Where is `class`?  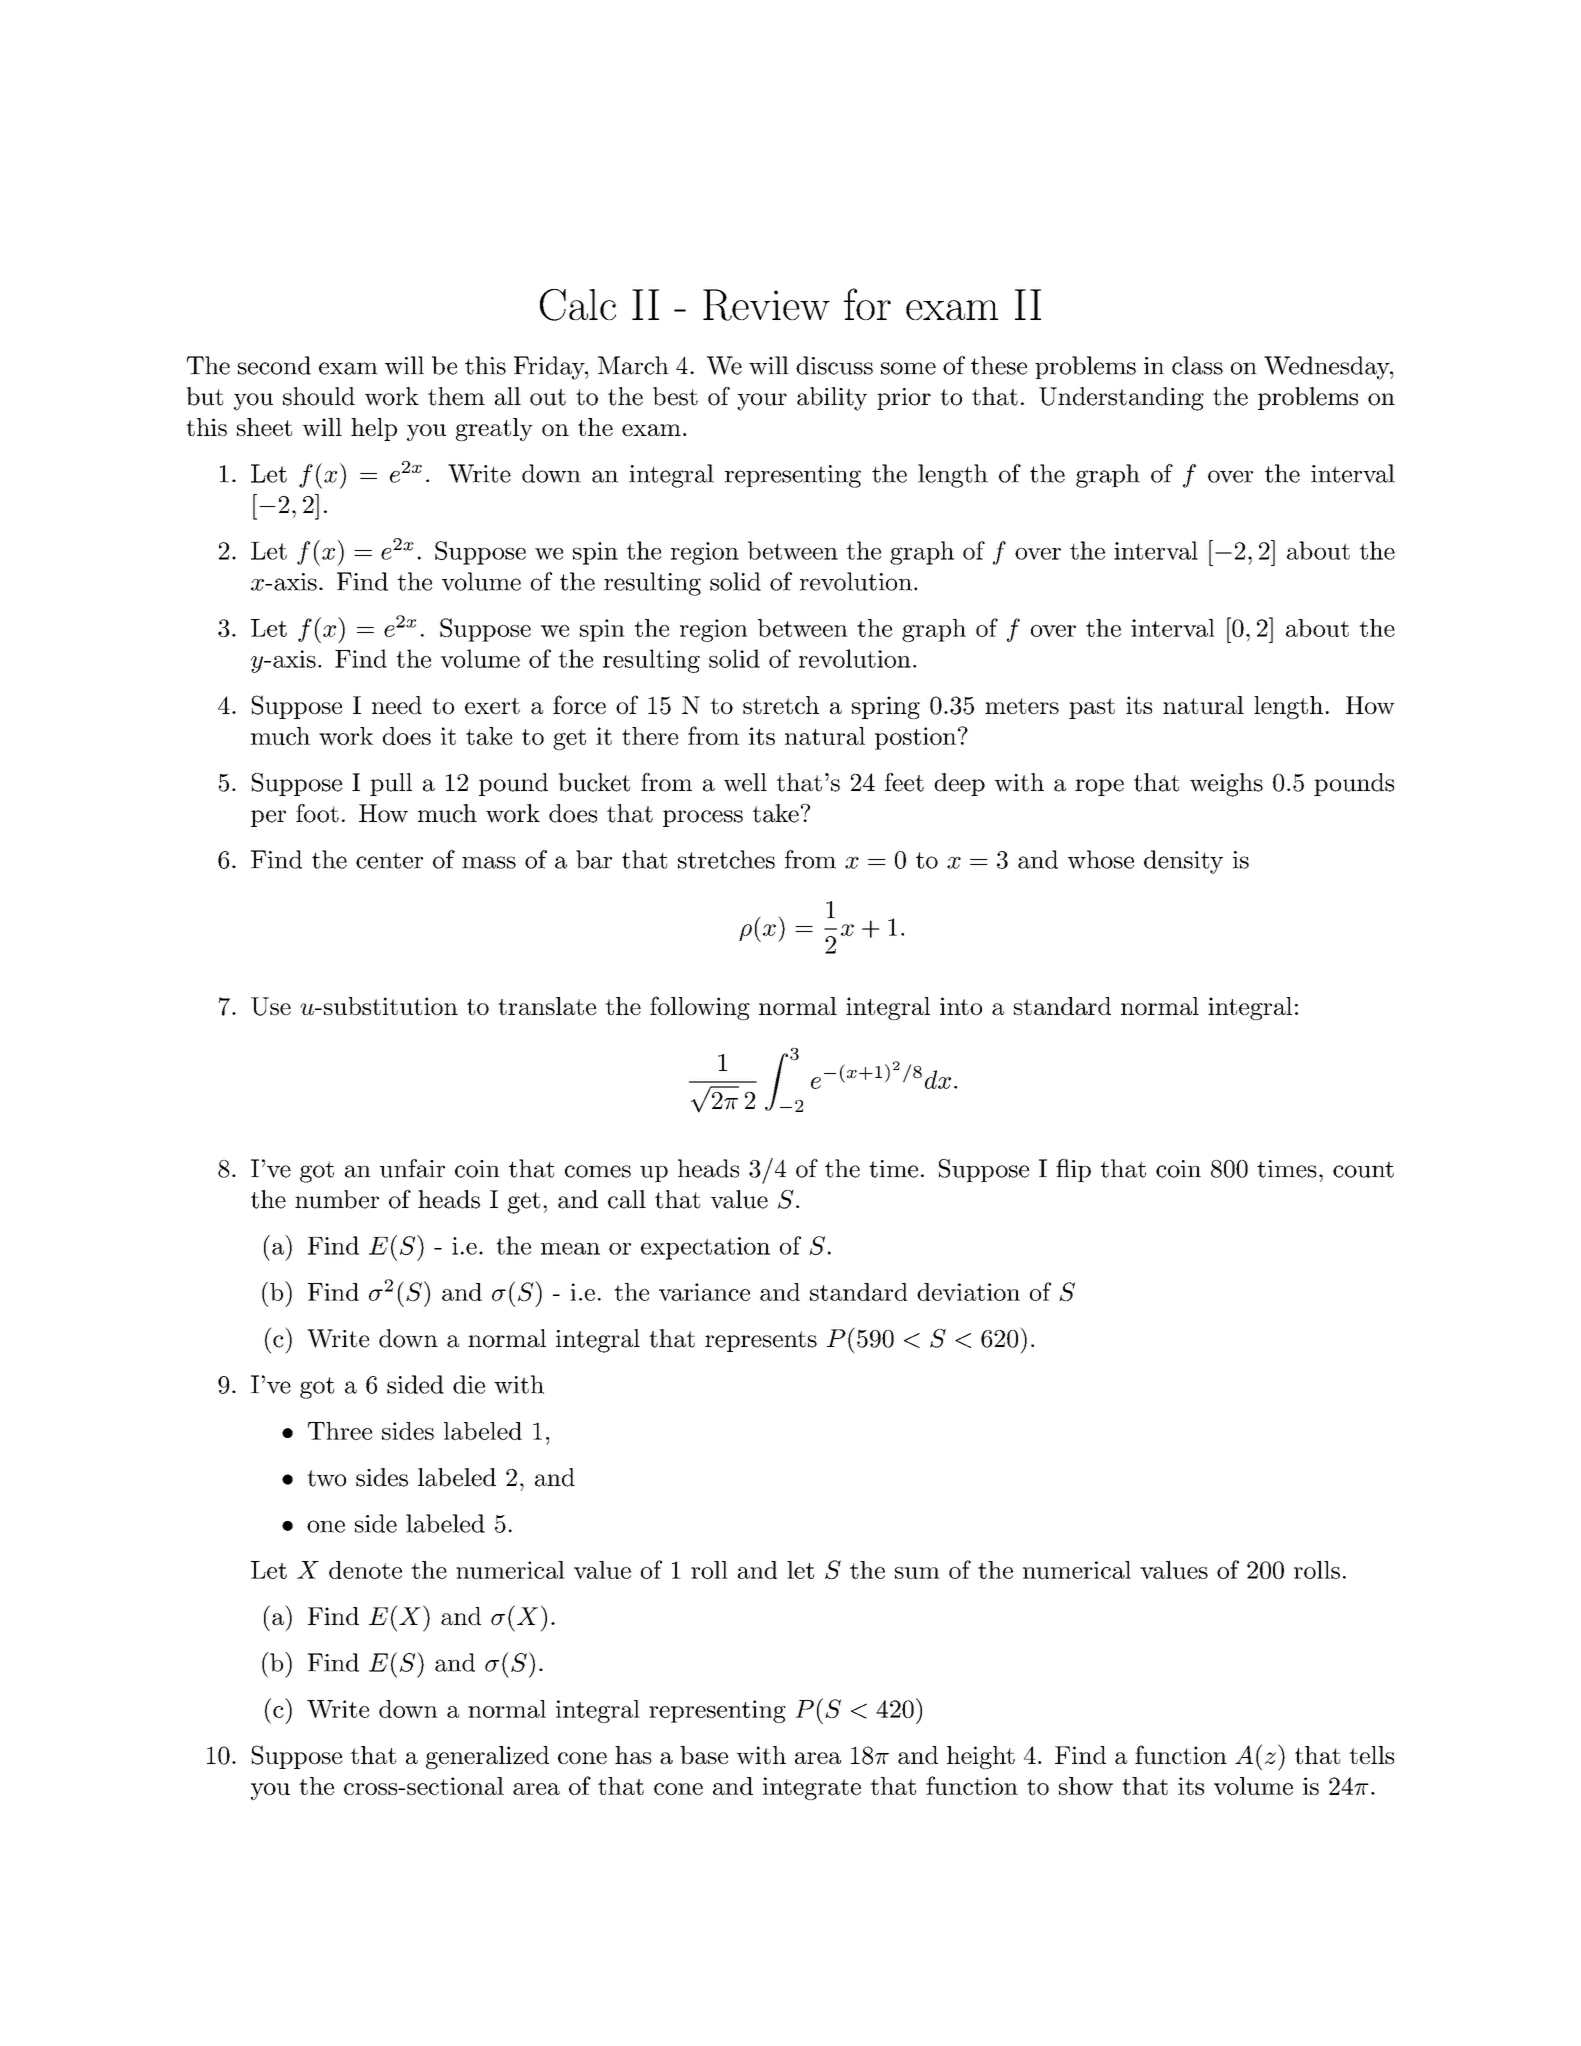
class is located at coordinates (1197, 365).
